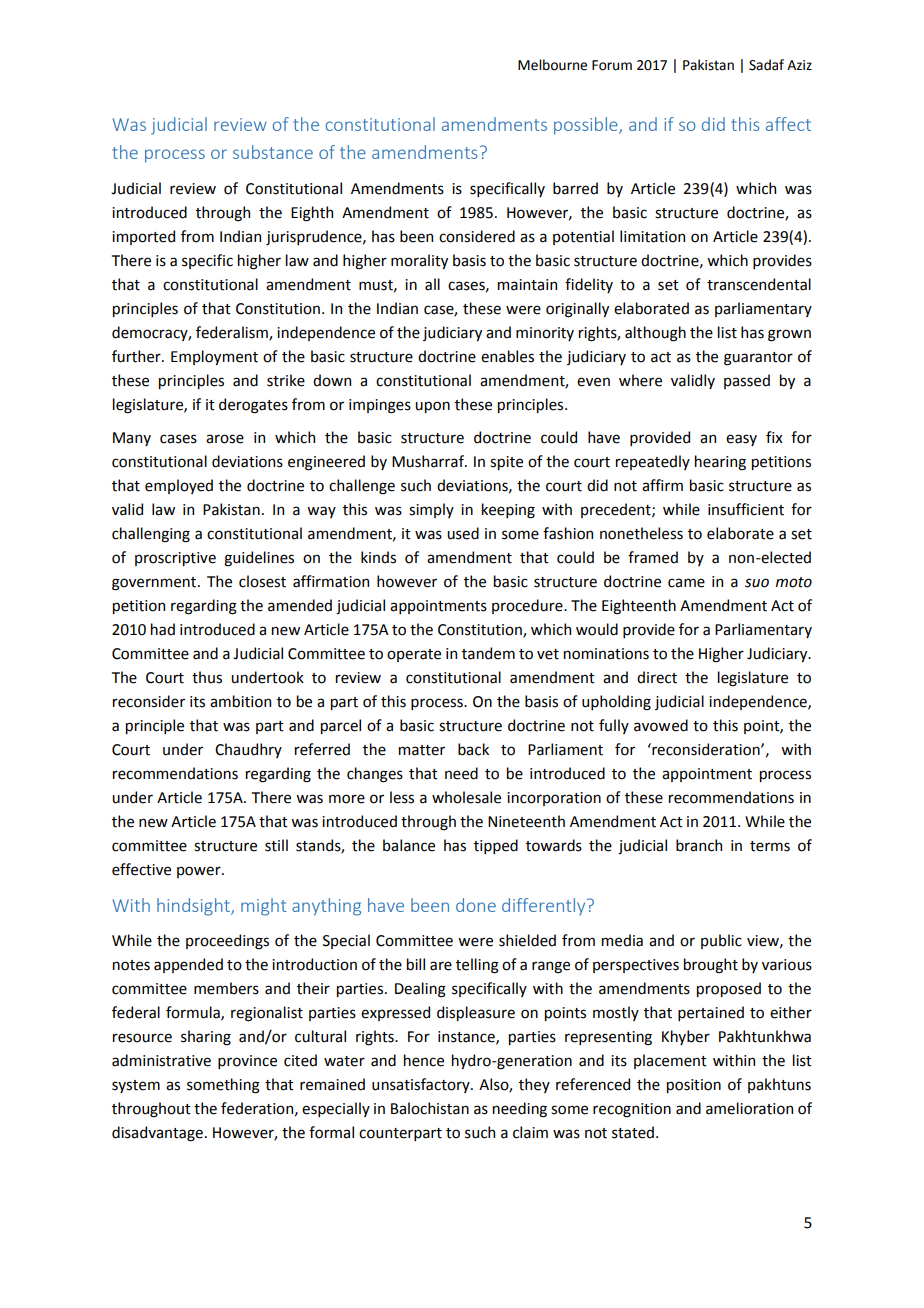 Image resolution: width=924 pixels, height=1308 pixels. I want to click on came, so click(686, 583).
